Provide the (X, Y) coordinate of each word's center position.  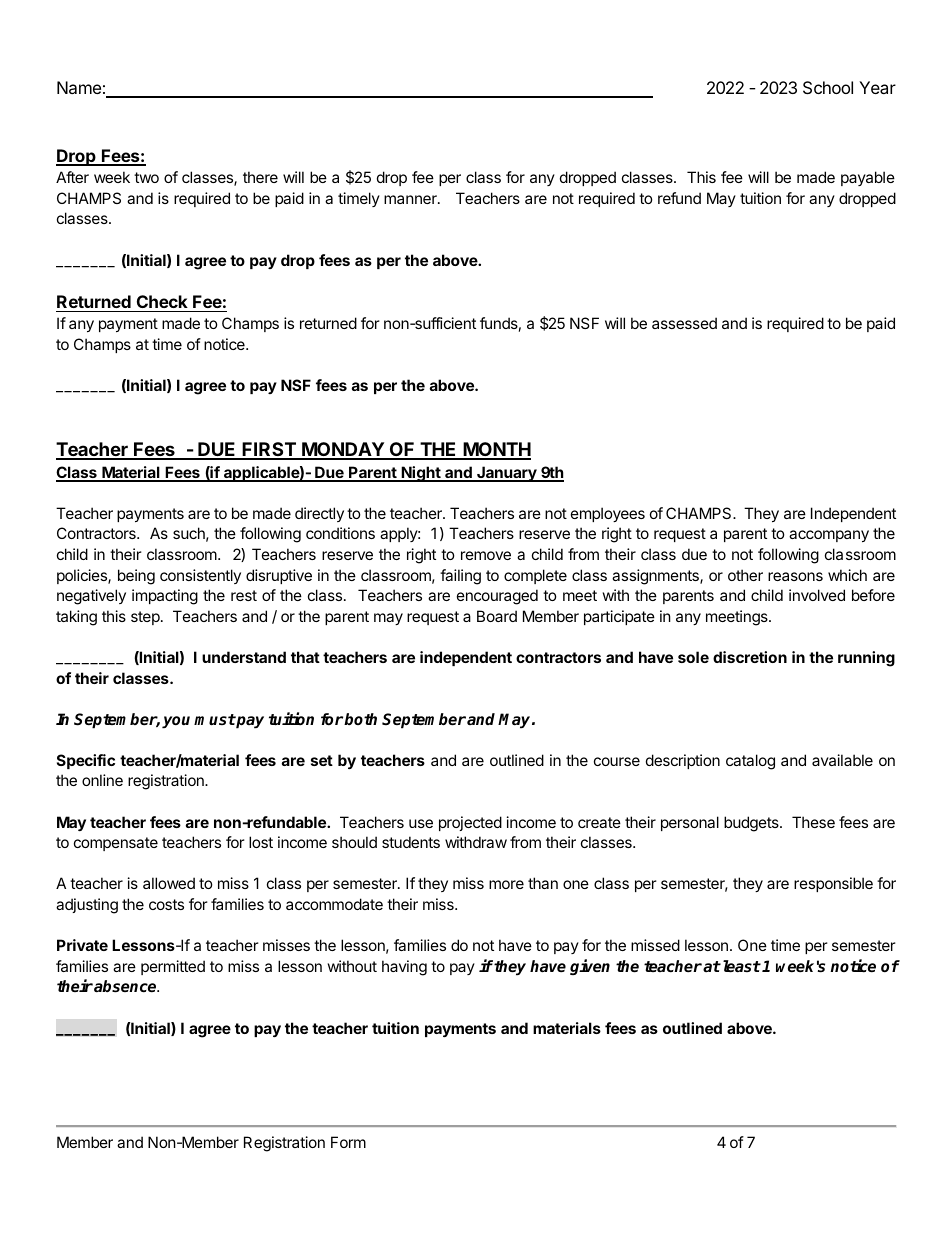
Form (348, 1142)
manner (411, 199)
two (146, 177)
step (145, 618)
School (828, 87)
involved (817, 595)
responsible (833, 884)
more (506, 884)
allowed (169, 883)
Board (497, 616)
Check (162, 301)
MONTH (496, 450)
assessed (684, 323)
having (404, 968)
